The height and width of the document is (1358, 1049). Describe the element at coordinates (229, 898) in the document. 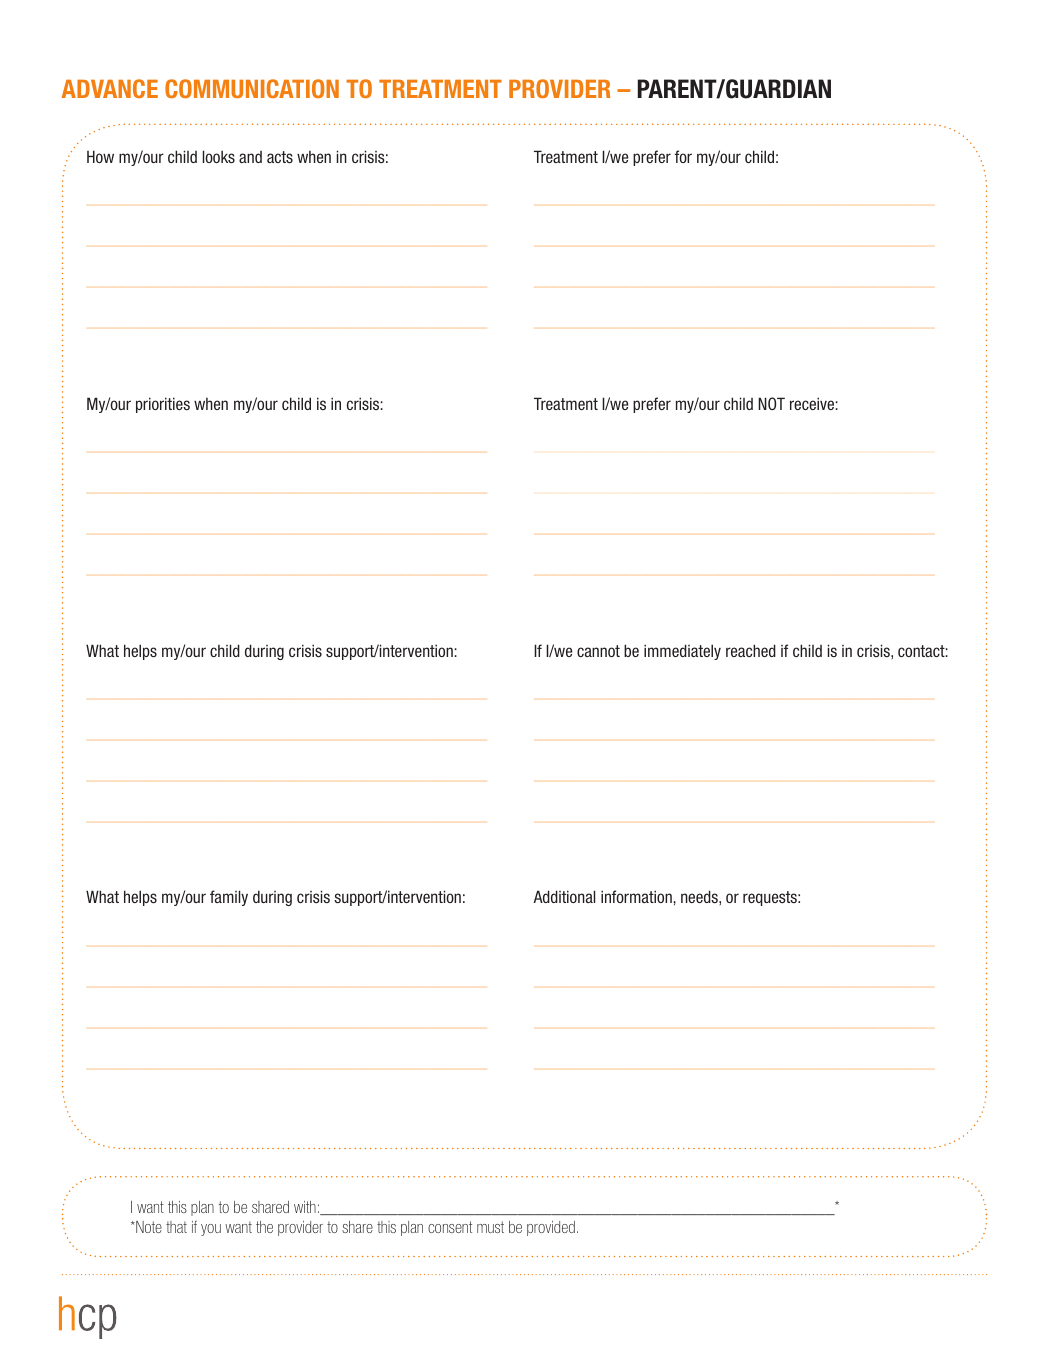

I see `family` at that location.
